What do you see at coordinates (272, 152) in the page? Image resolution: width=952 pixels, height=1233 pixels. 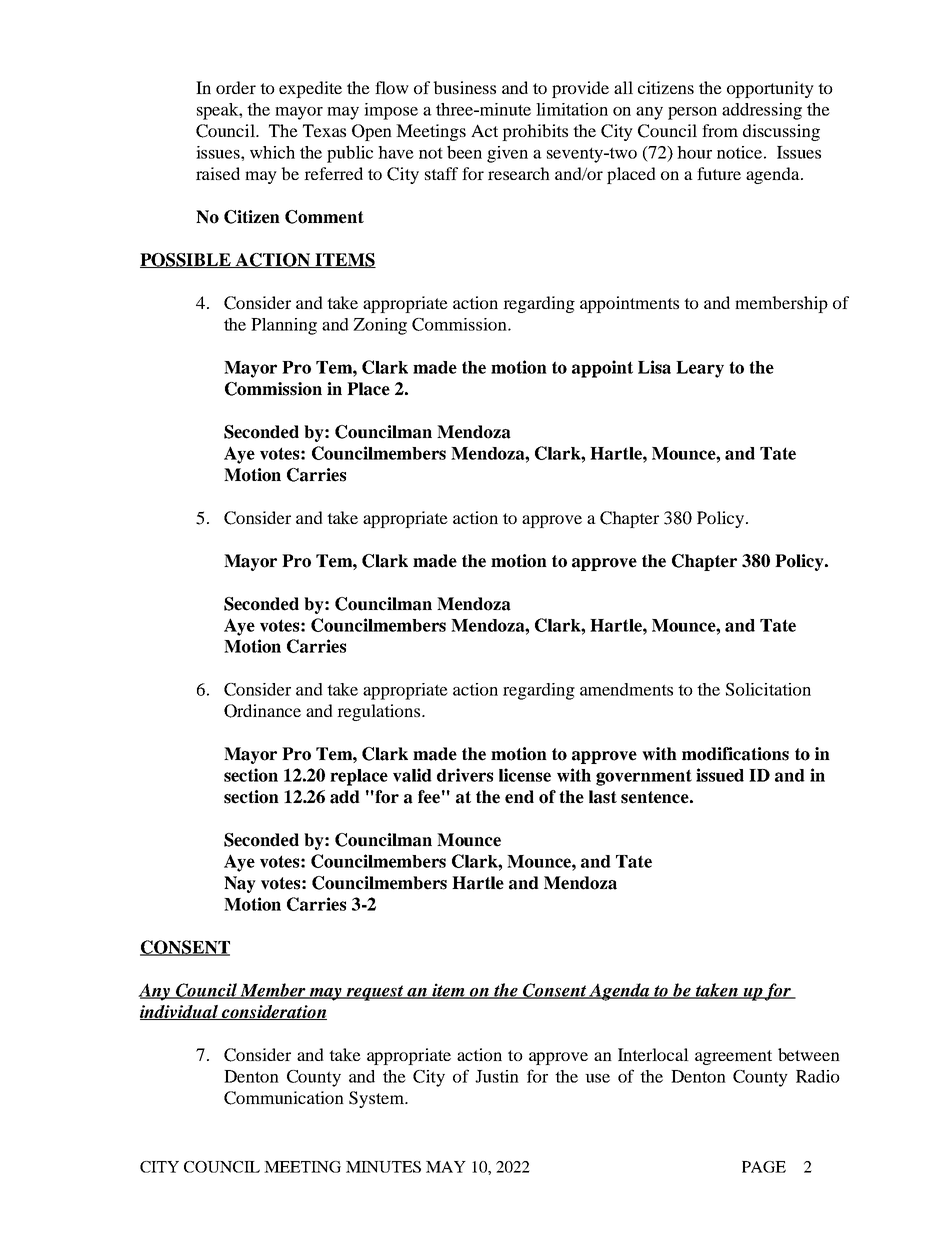 I see `which` at bounding box center [272, 152].
